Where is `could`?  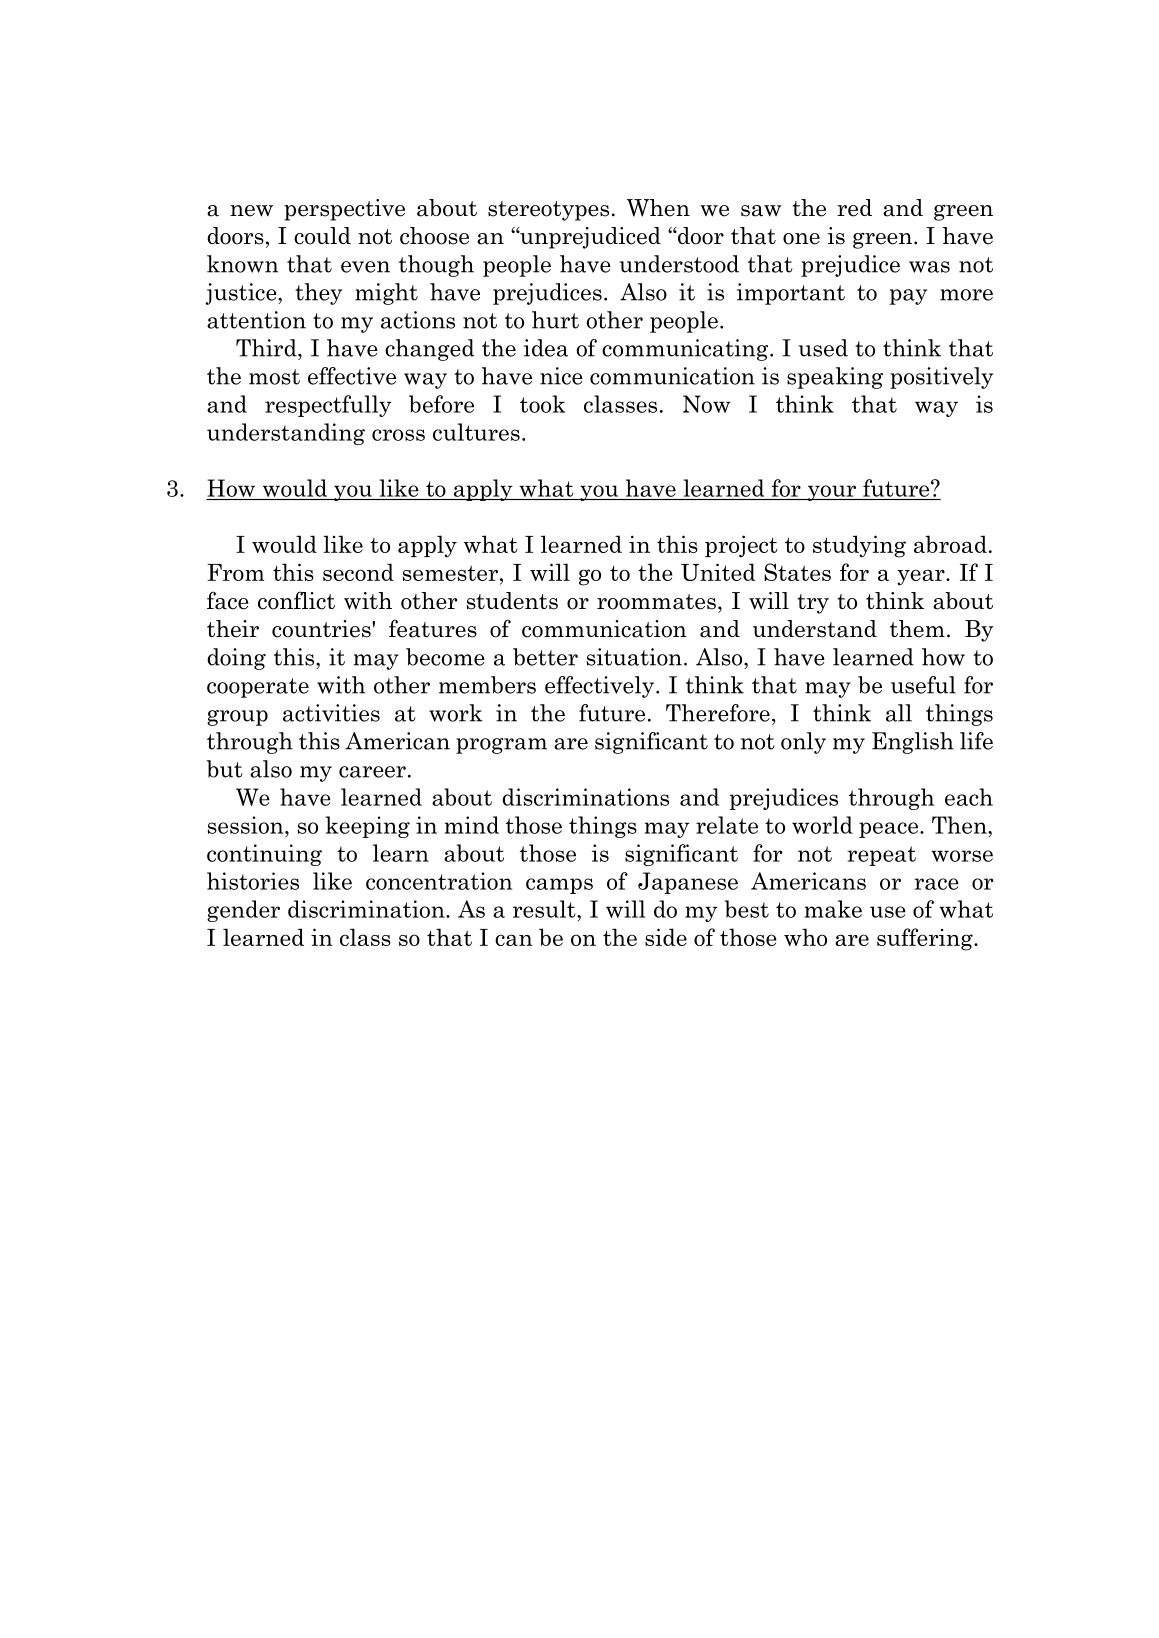
could is located at coordinates (322, 236).
